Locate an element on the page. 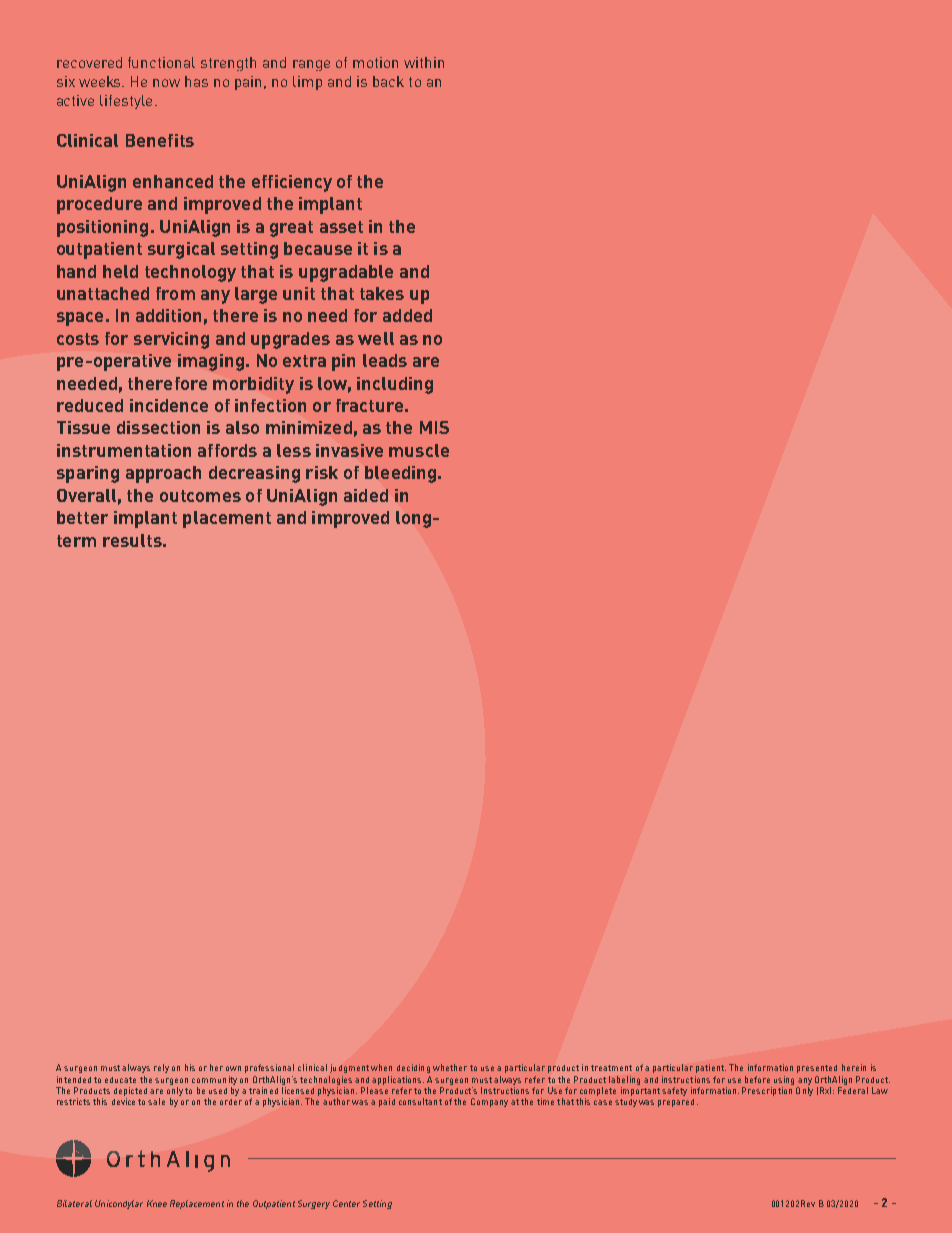 The width and height of the document is (952, 1233). now is located at coordinates (166, 83).
